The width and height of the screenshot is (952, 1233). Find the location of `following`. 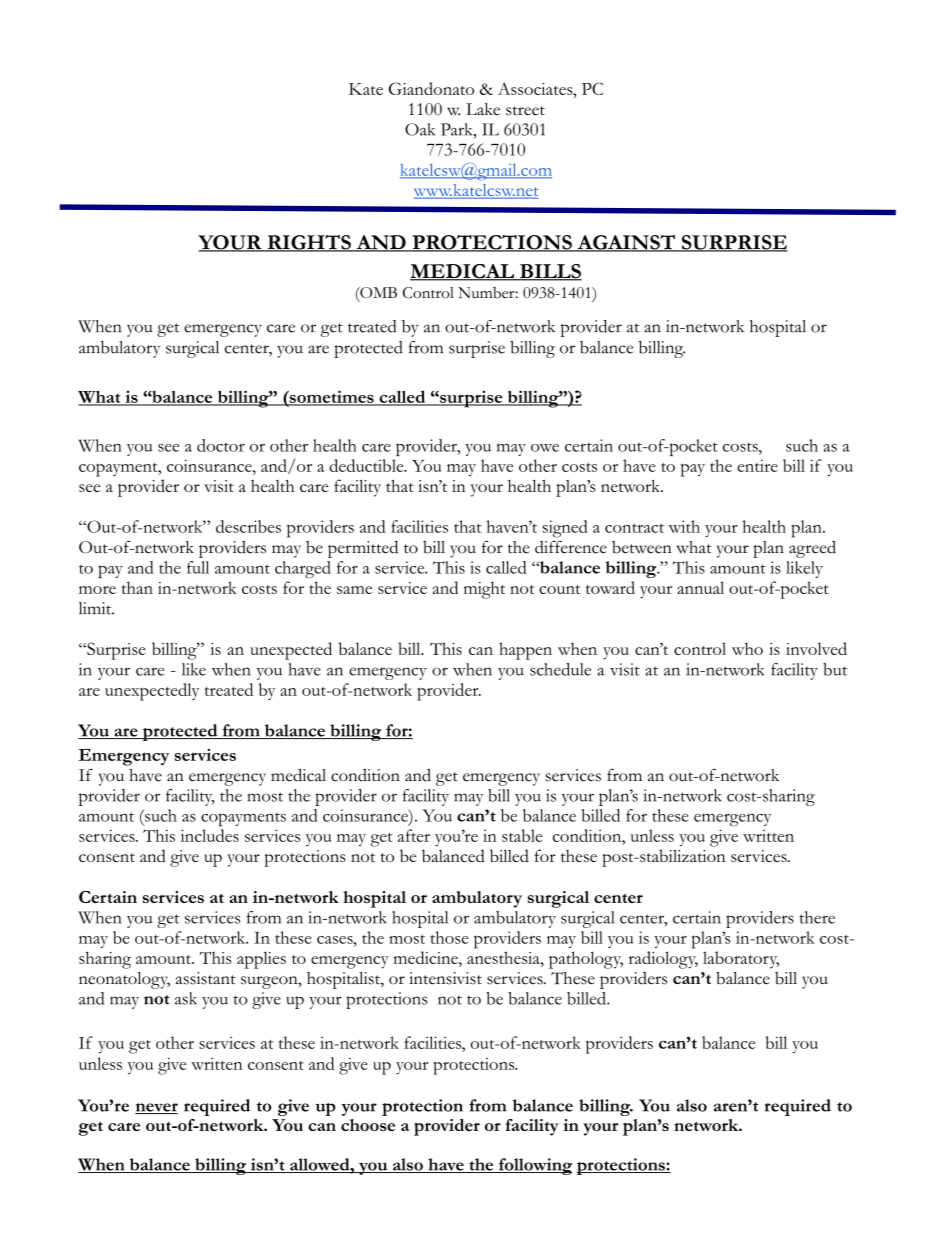

following is located at coordinates (534, 1166).
